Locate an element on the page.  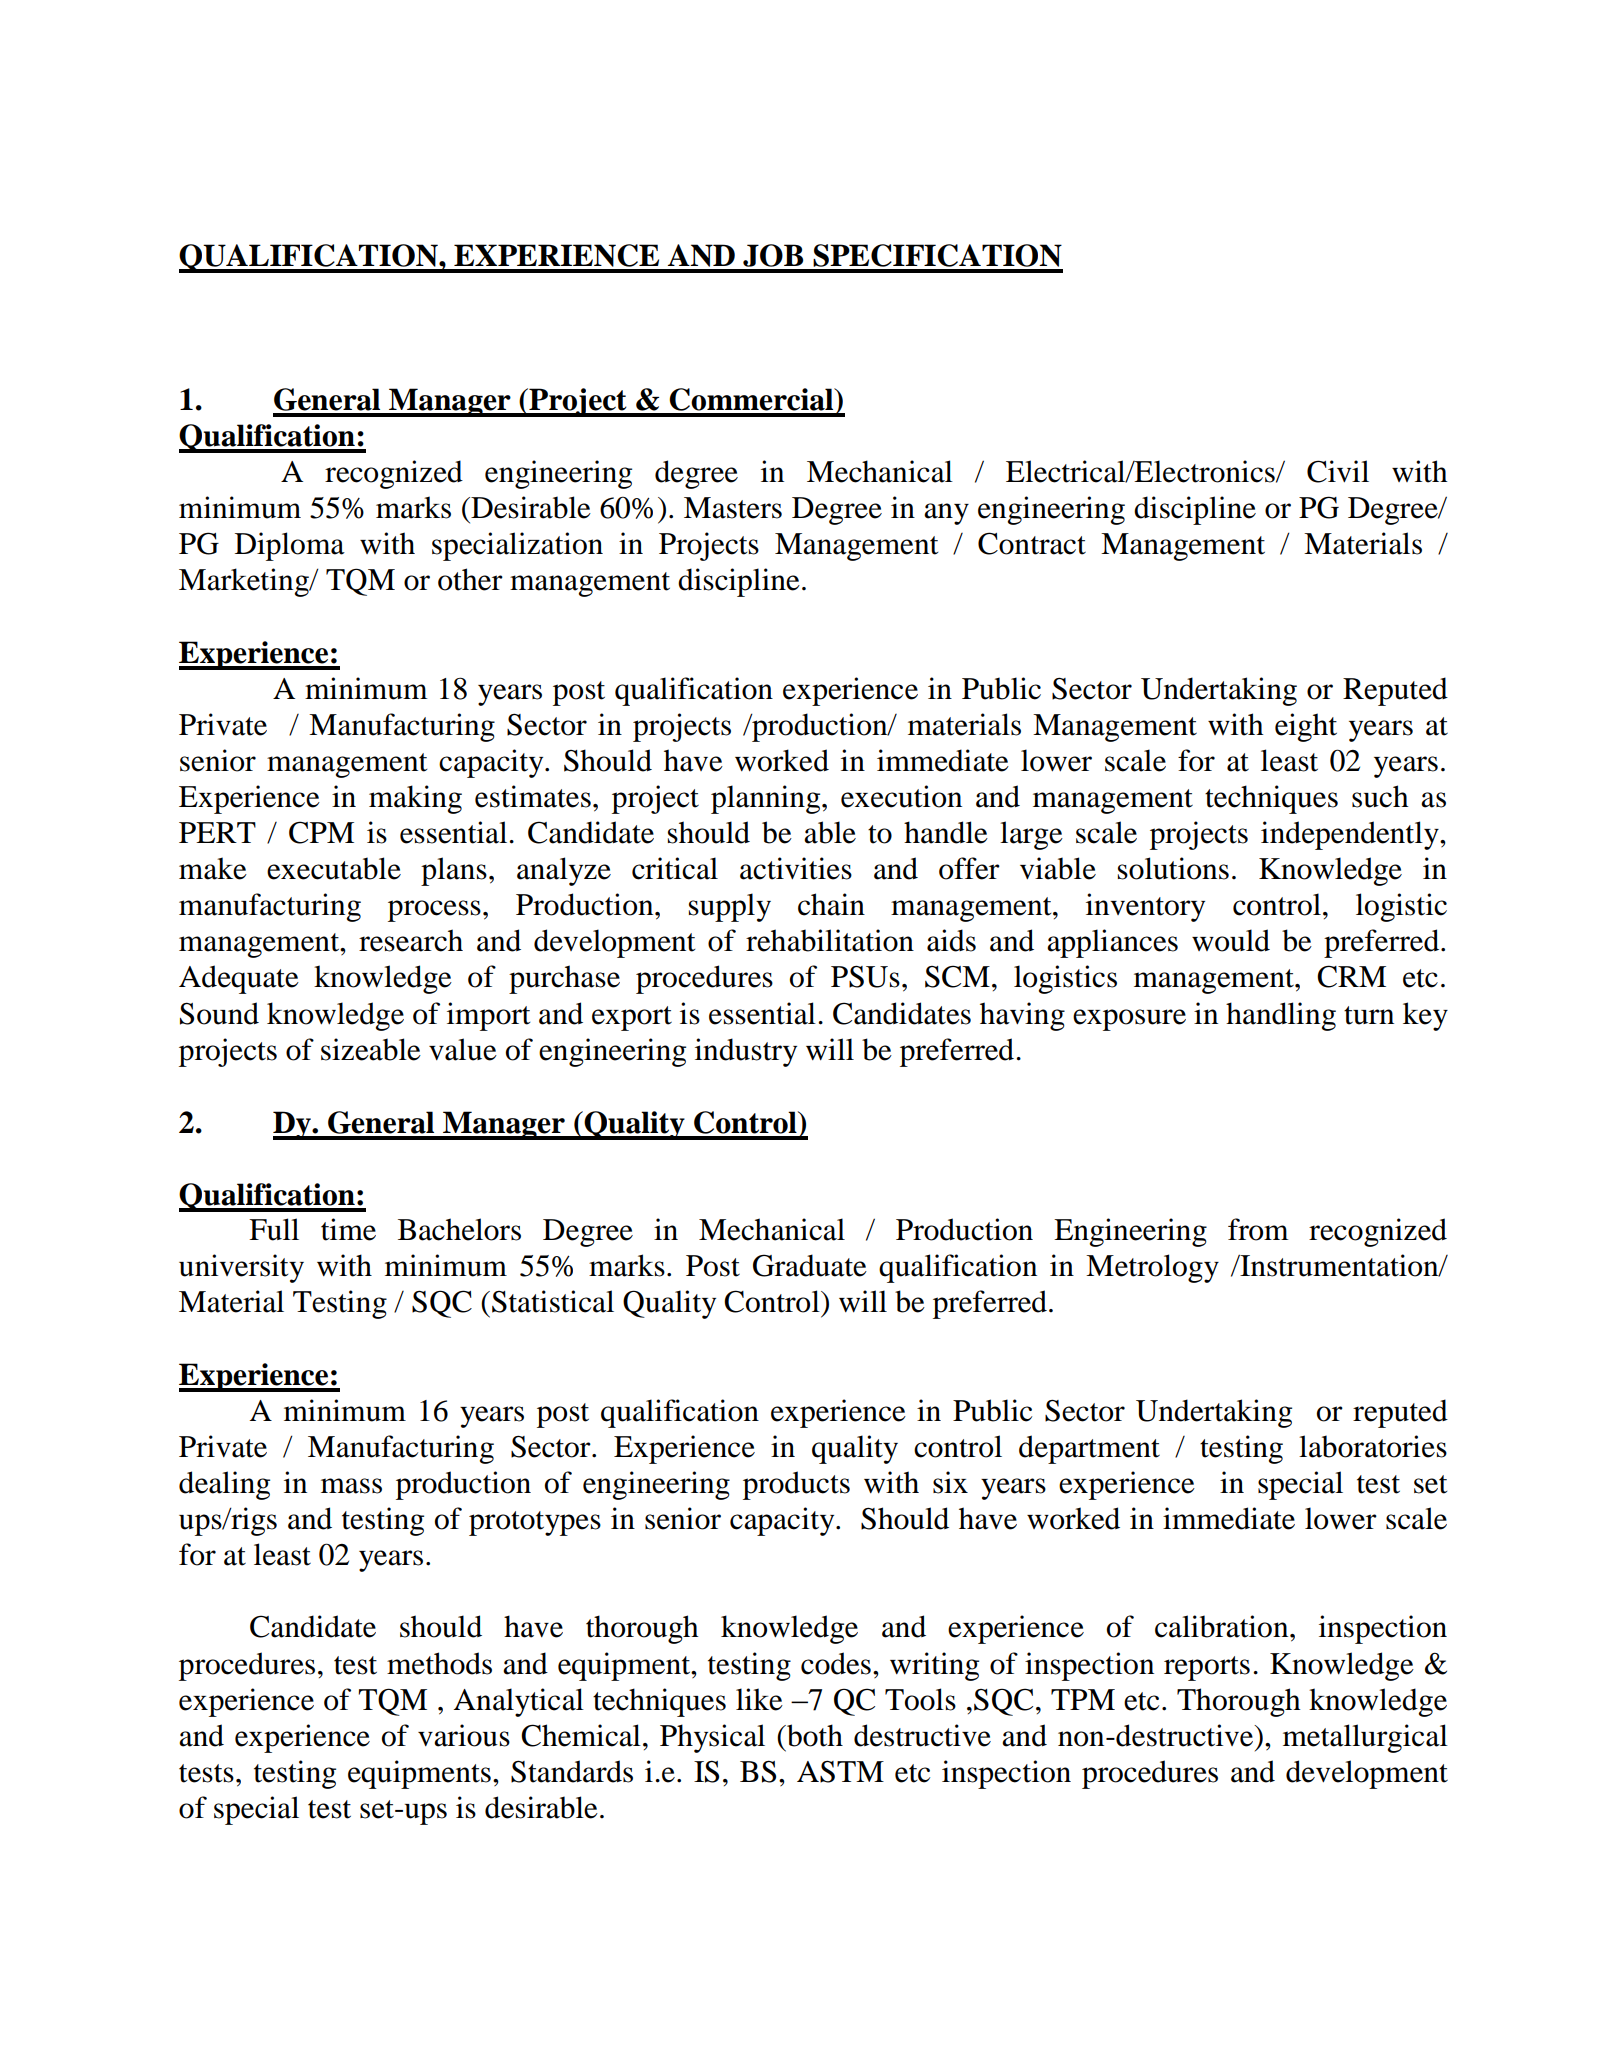
various is located at coordinates (464, 1735).
